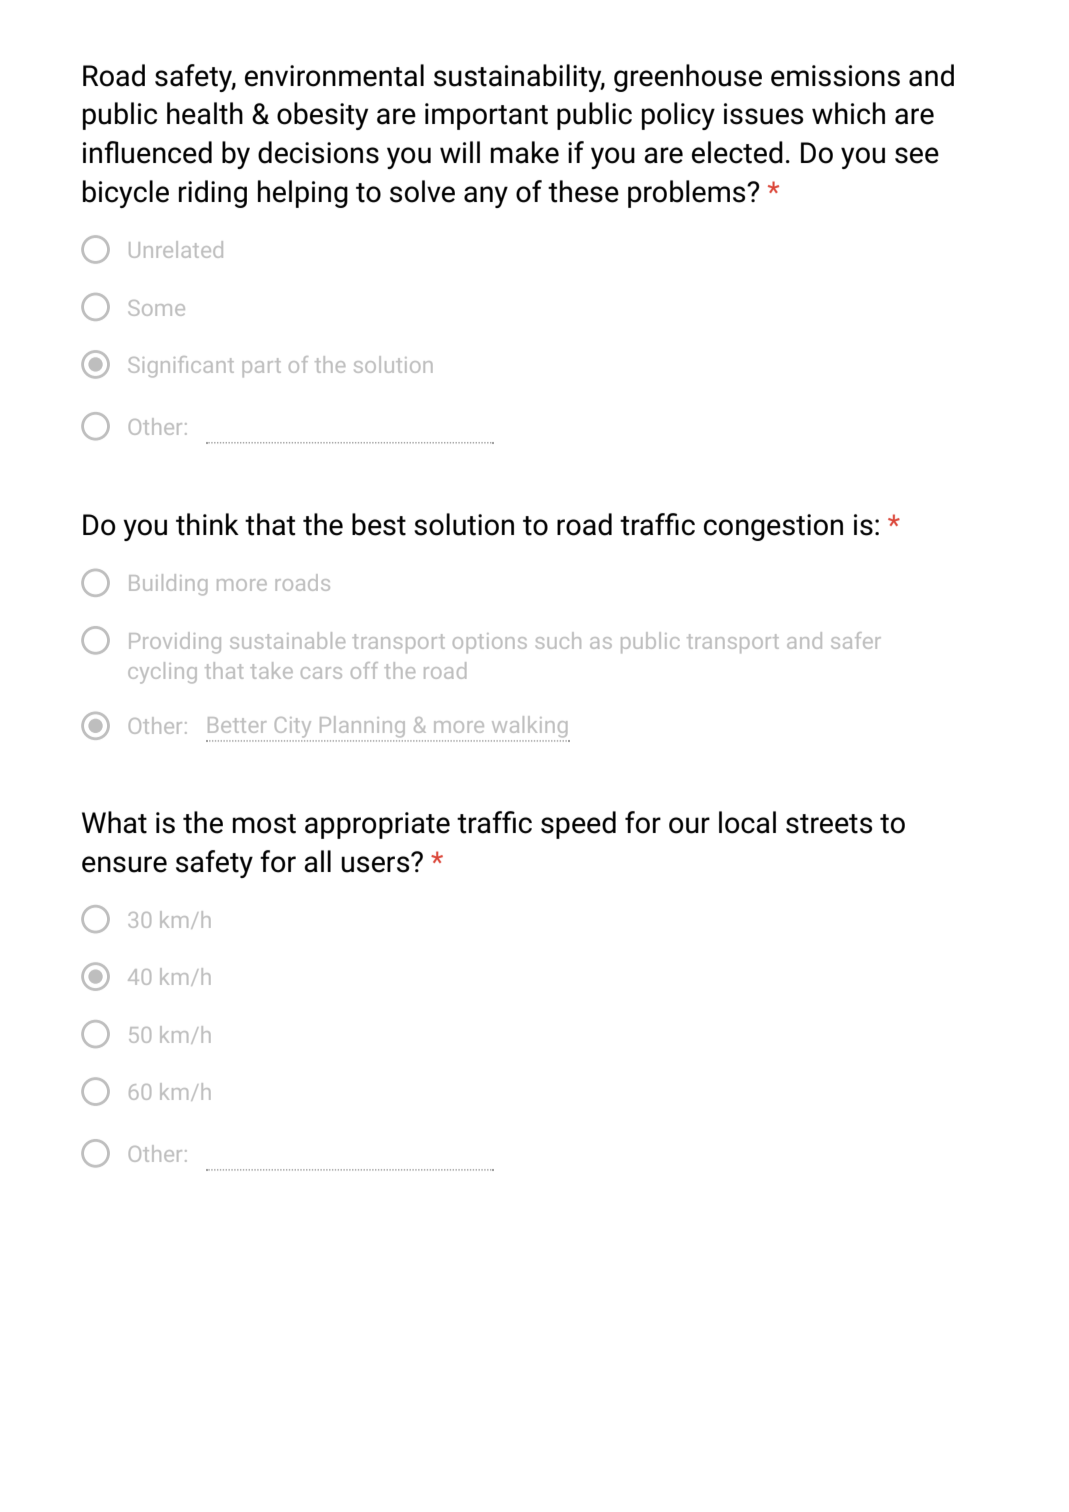 This screenshot has height=1512, width=1069. Describe the element at coordinates (848, 113) in the screenshot. I see `which` at that location.
